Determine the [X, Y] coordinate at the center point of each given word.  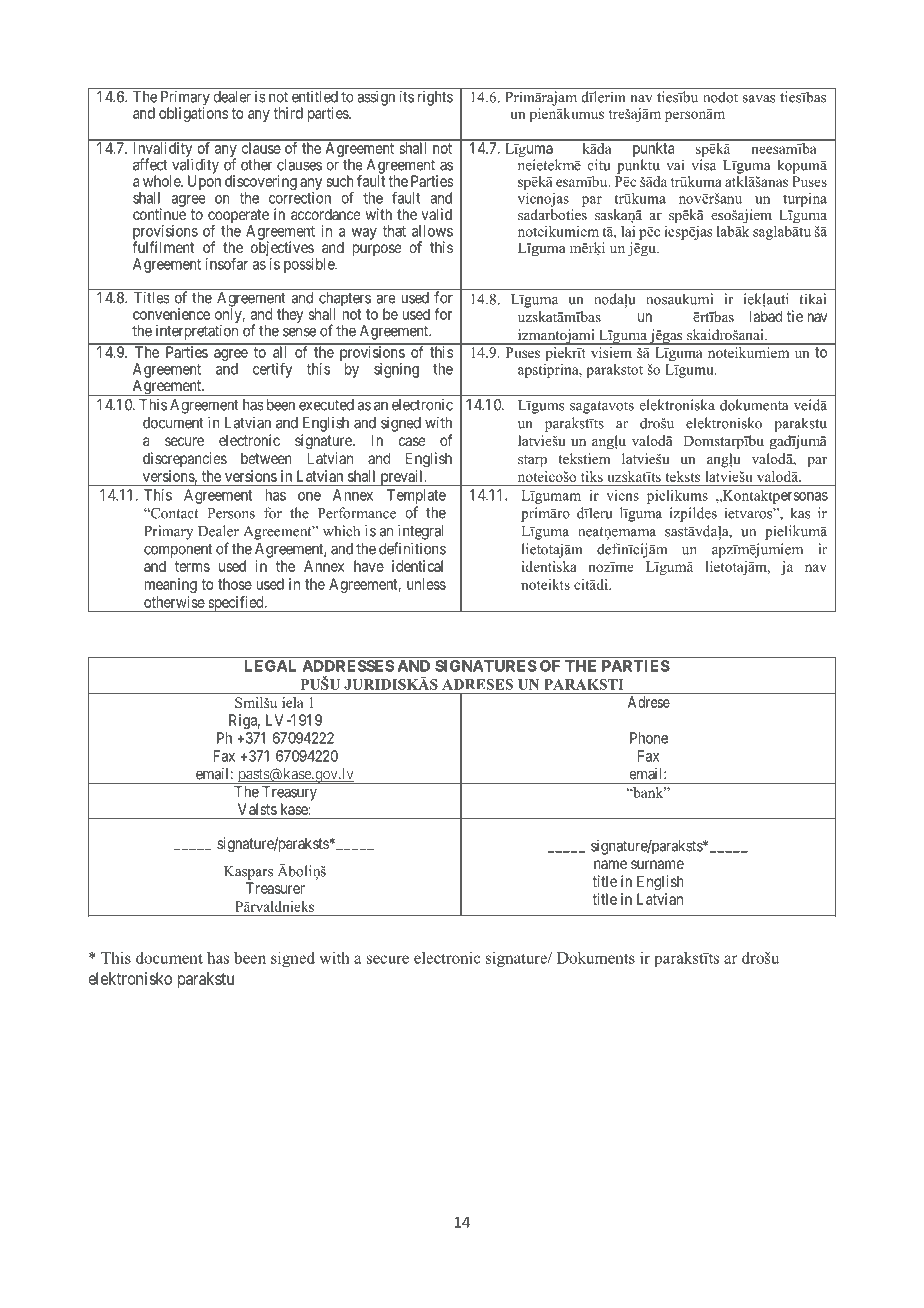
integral [420, 532]
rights [435, 98]
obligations [193, 114]
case [412, 441]
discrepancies [185, 459]
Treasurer [275, 888]
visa [703, 165]
